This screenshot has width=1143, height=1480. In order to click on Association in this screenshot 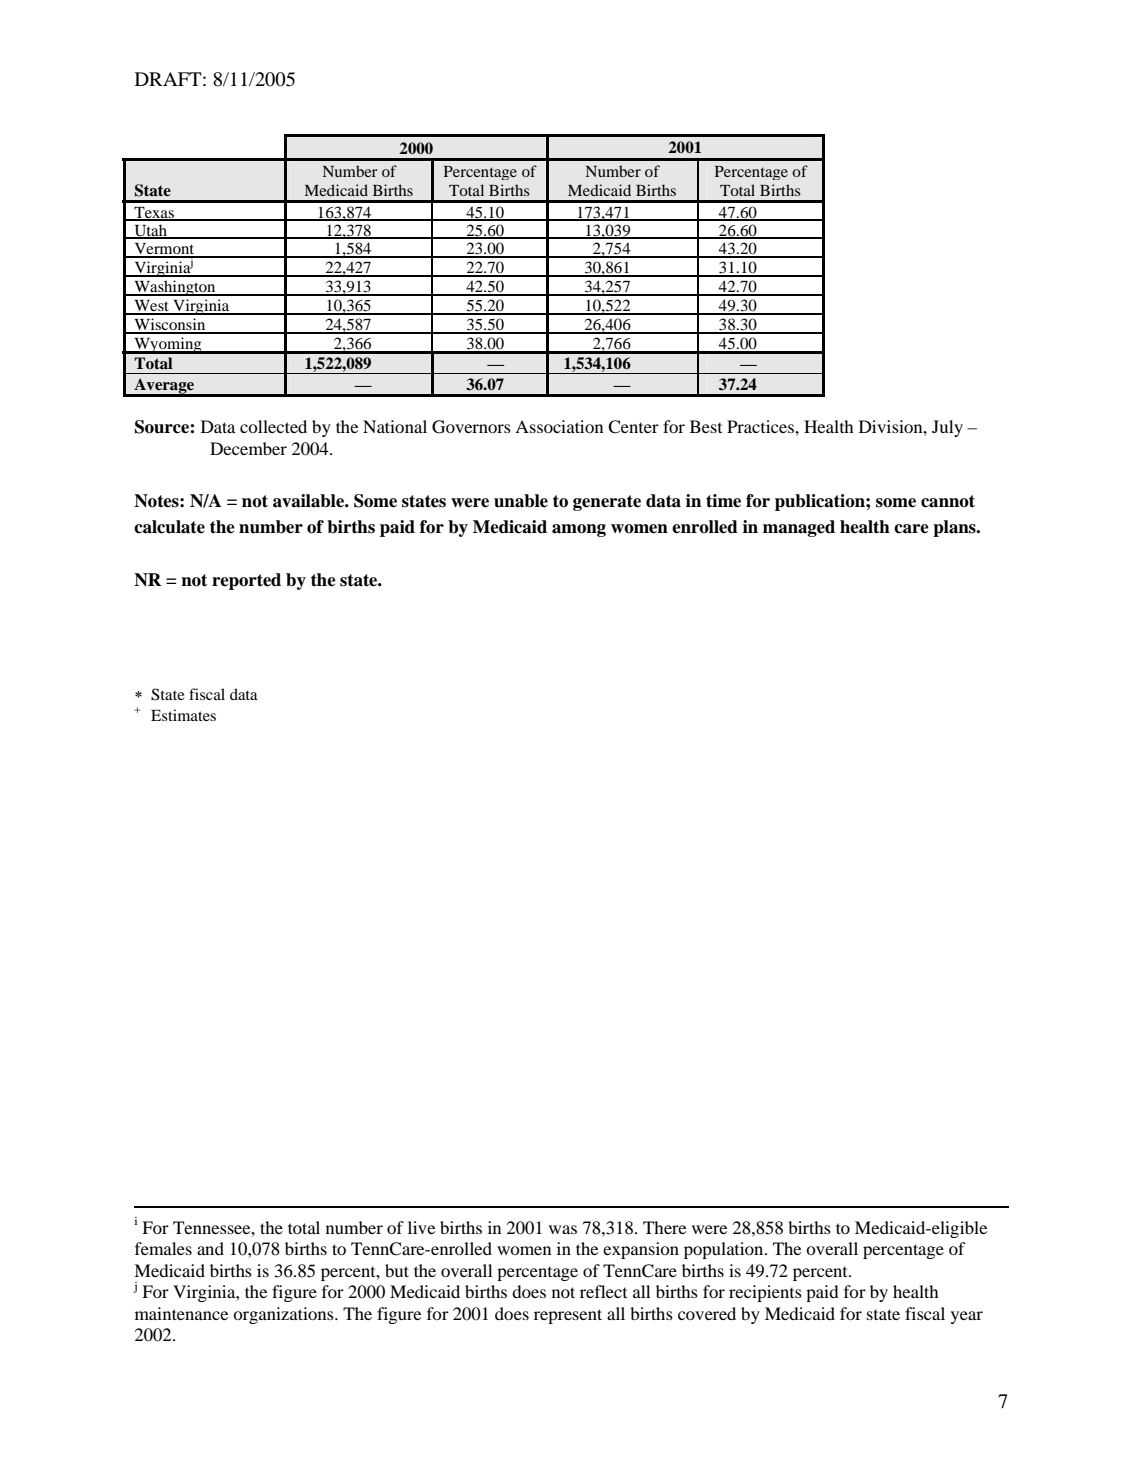, I will do `click(559, 426)`.
